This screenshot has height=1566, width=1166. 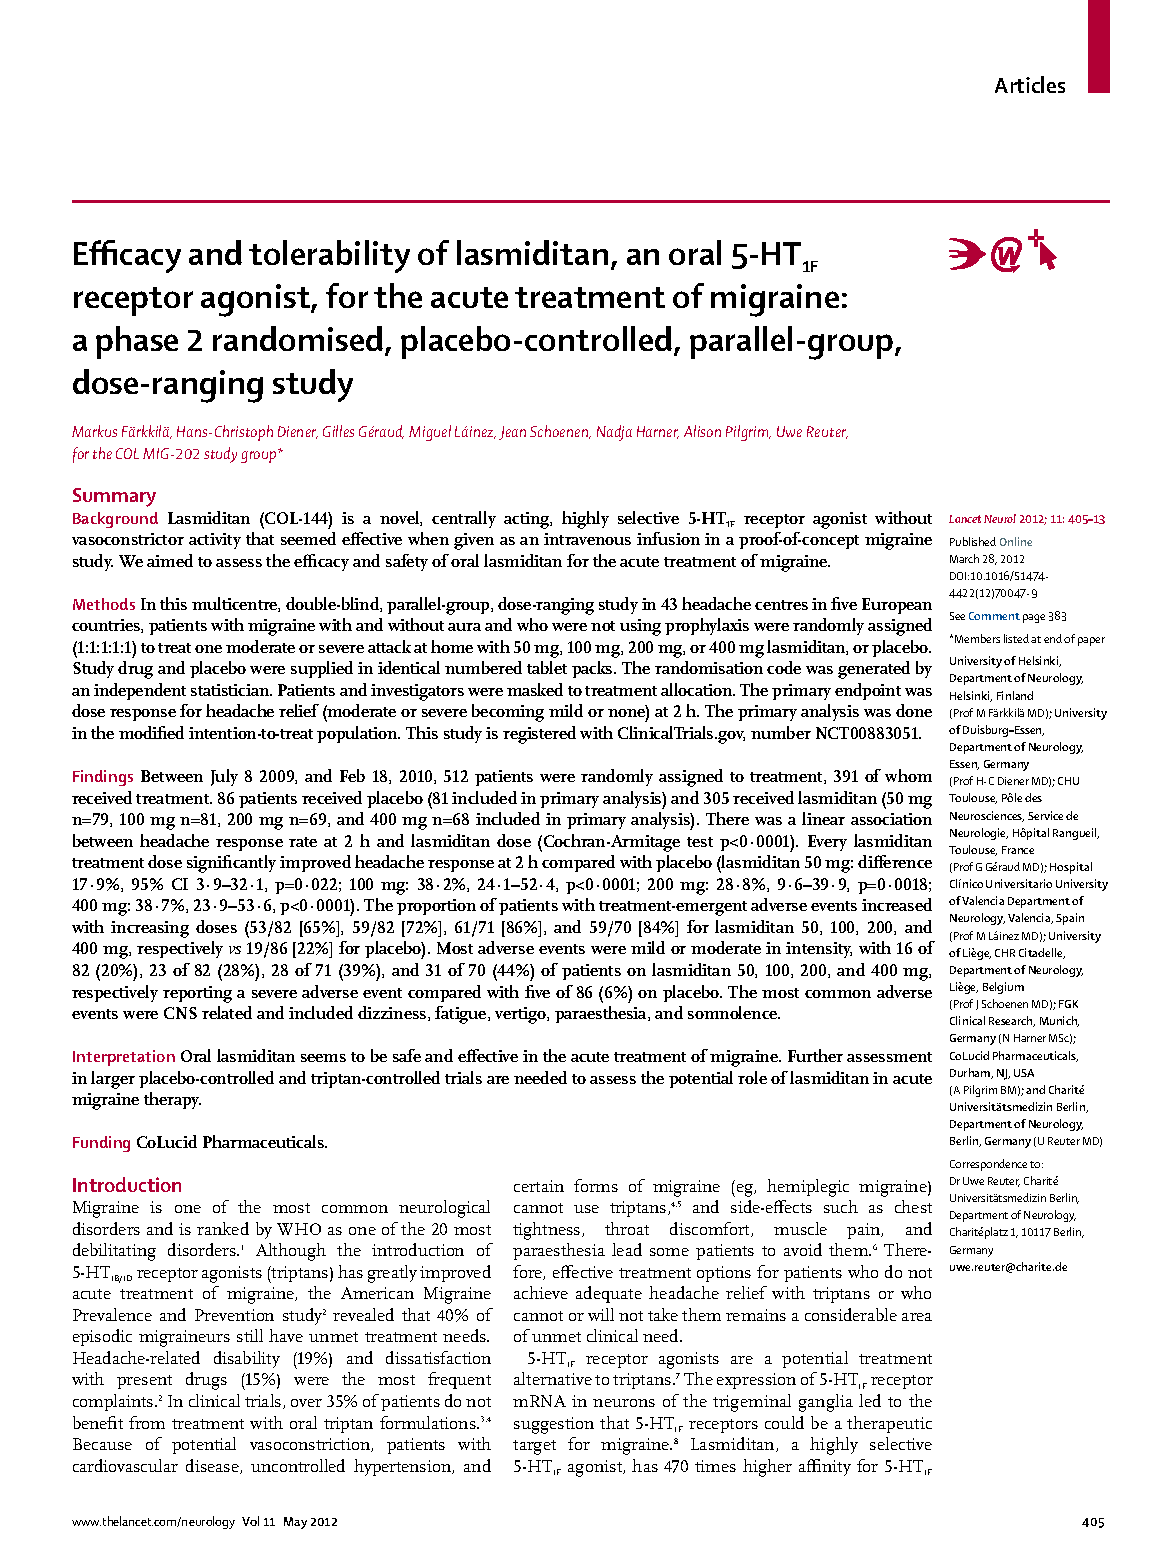 What do you see at coordinates (213, 1466) in the screenshot?
I see `disease` at bounding box center [213, 1466].
